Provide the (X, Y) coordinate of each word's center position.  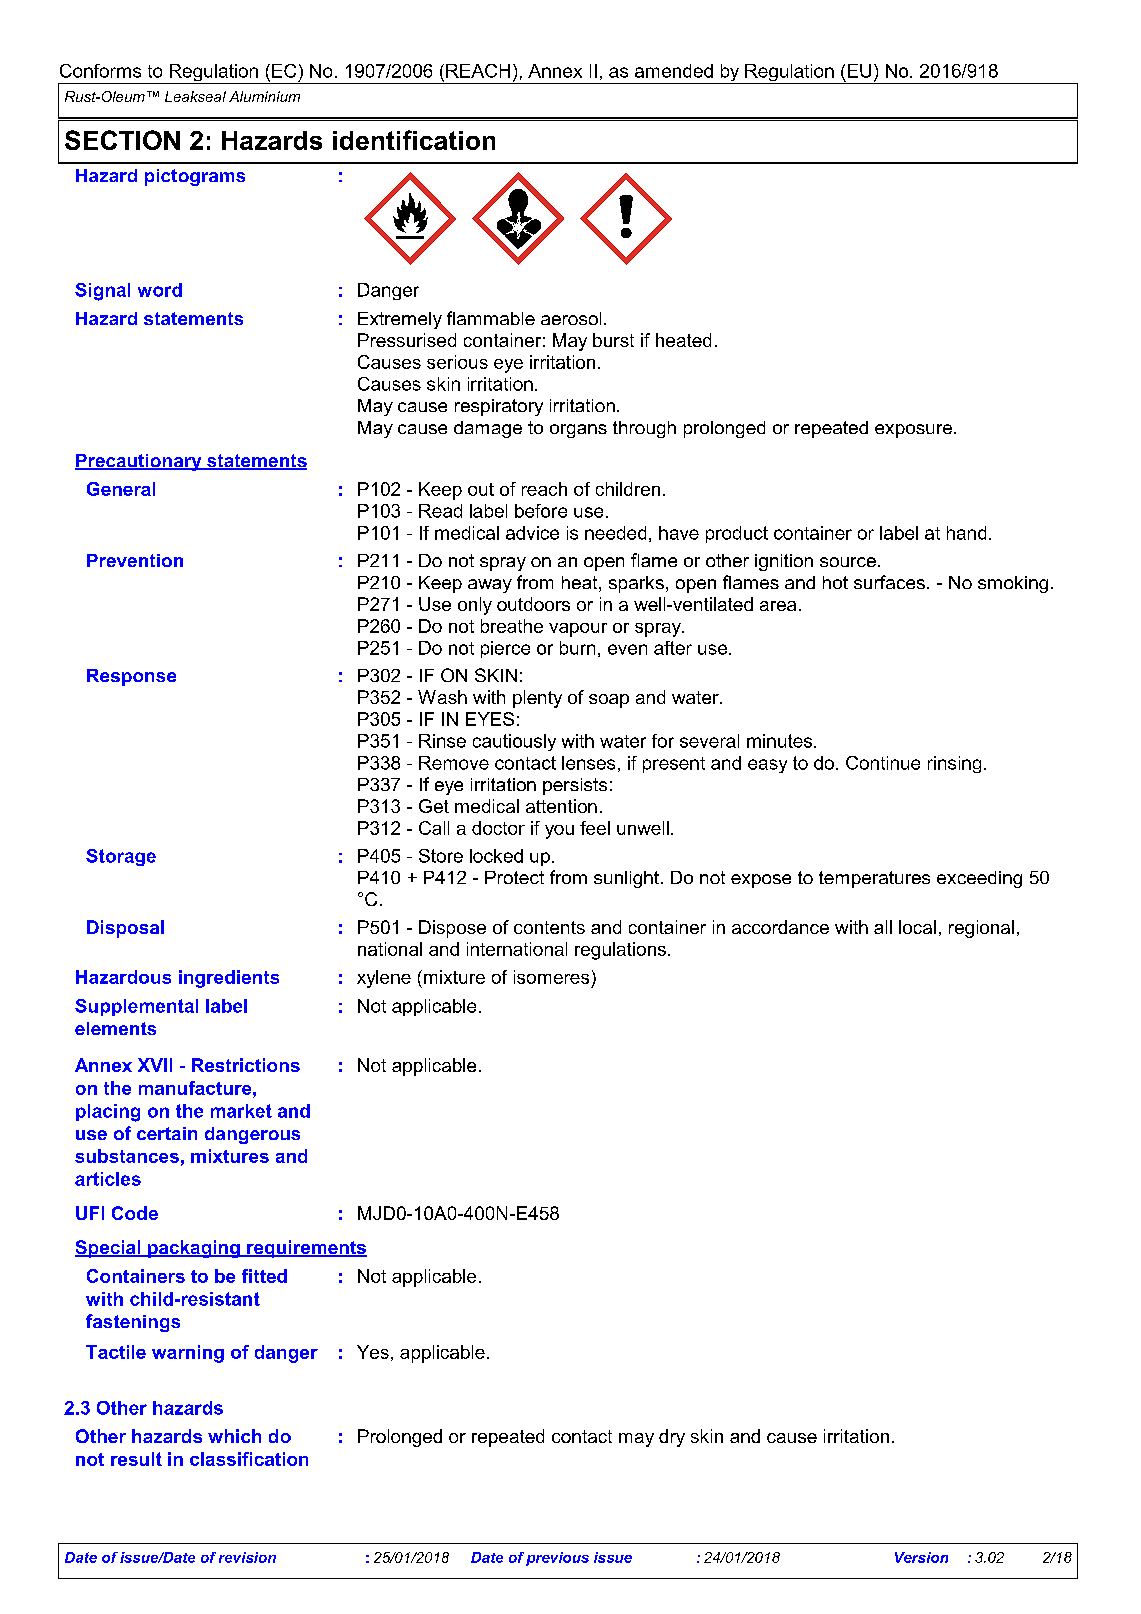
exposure (915, 431)
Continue (883, 763)
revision (247, 1557)
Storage (121, 857)
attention (561, 806)
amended (674, 71)
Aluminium (264, 96)
